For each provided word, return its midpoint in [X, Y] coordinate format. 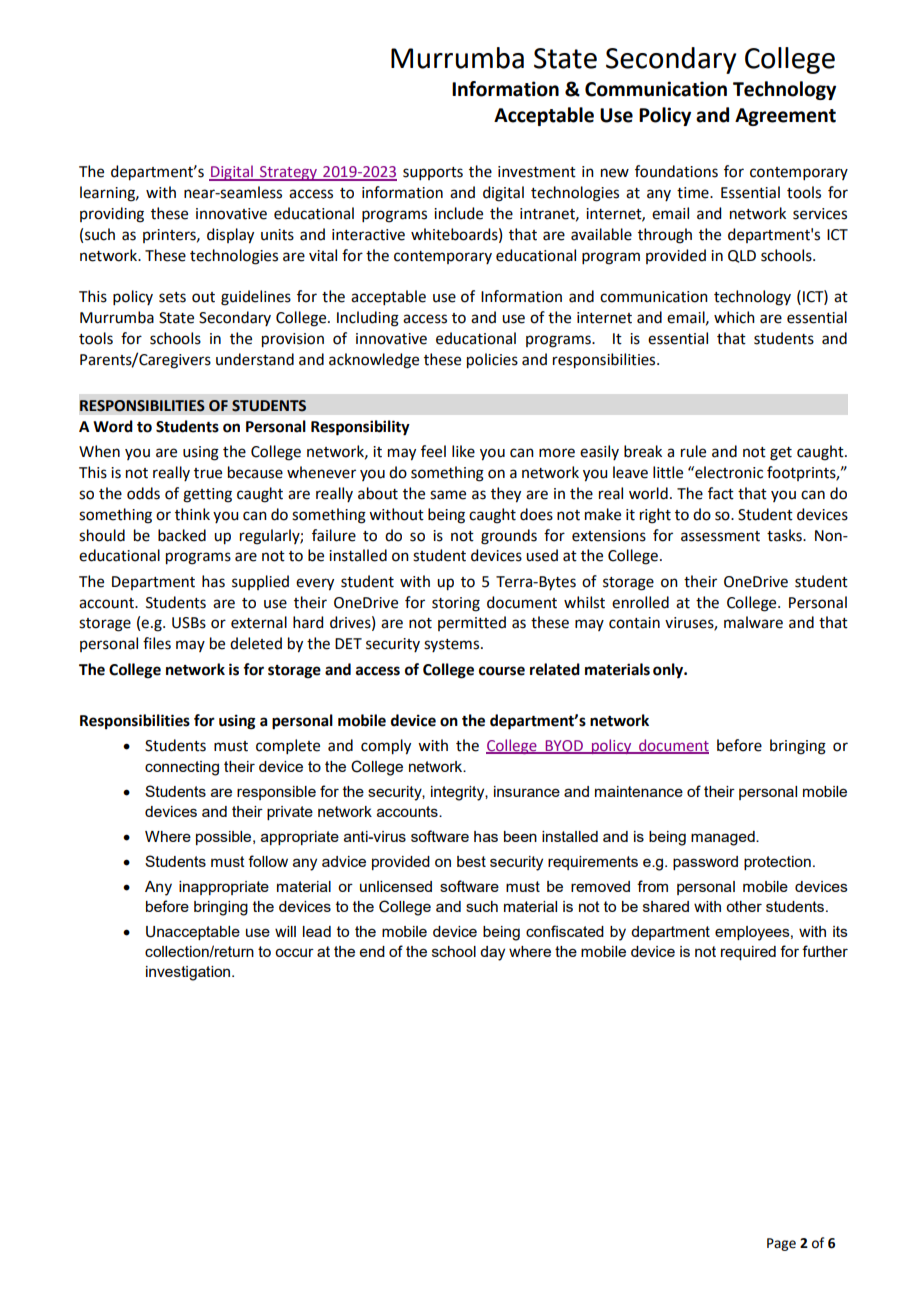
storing [456, 604]
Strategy [289, 173]
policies [492, 361]
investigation [189, 973]
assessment [720, 536]
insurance [527, 791]
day [492, 953]
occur [294, 952]
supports [433, 173]
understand [255, 359]
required [748, 953]
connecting [182, 768]
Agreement [785, 117]
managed [724, 838]
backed [182, 535]
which [734, 317]
